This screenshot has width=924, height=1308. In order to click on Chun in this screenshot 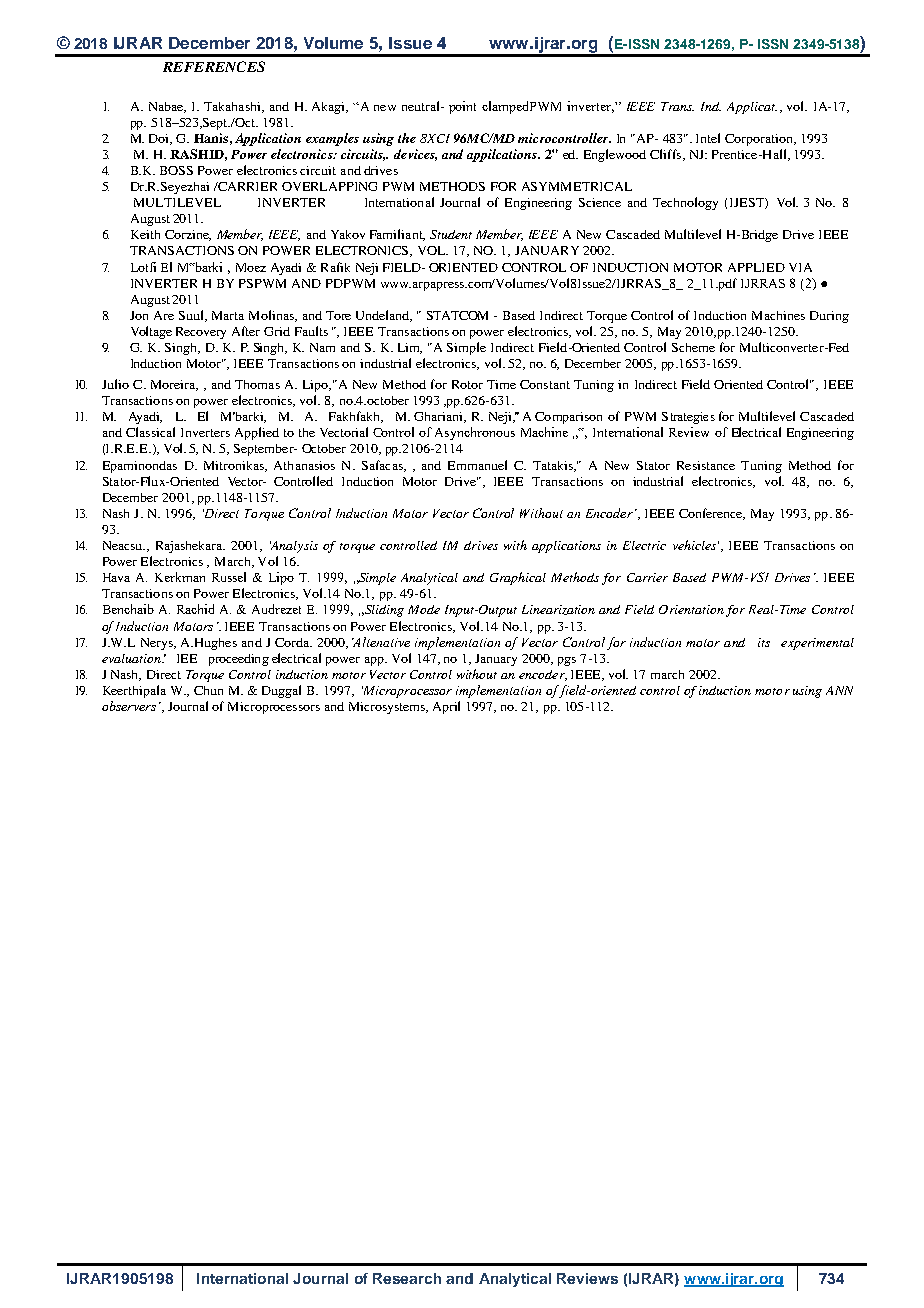, I will do `click(208, 690)`.
